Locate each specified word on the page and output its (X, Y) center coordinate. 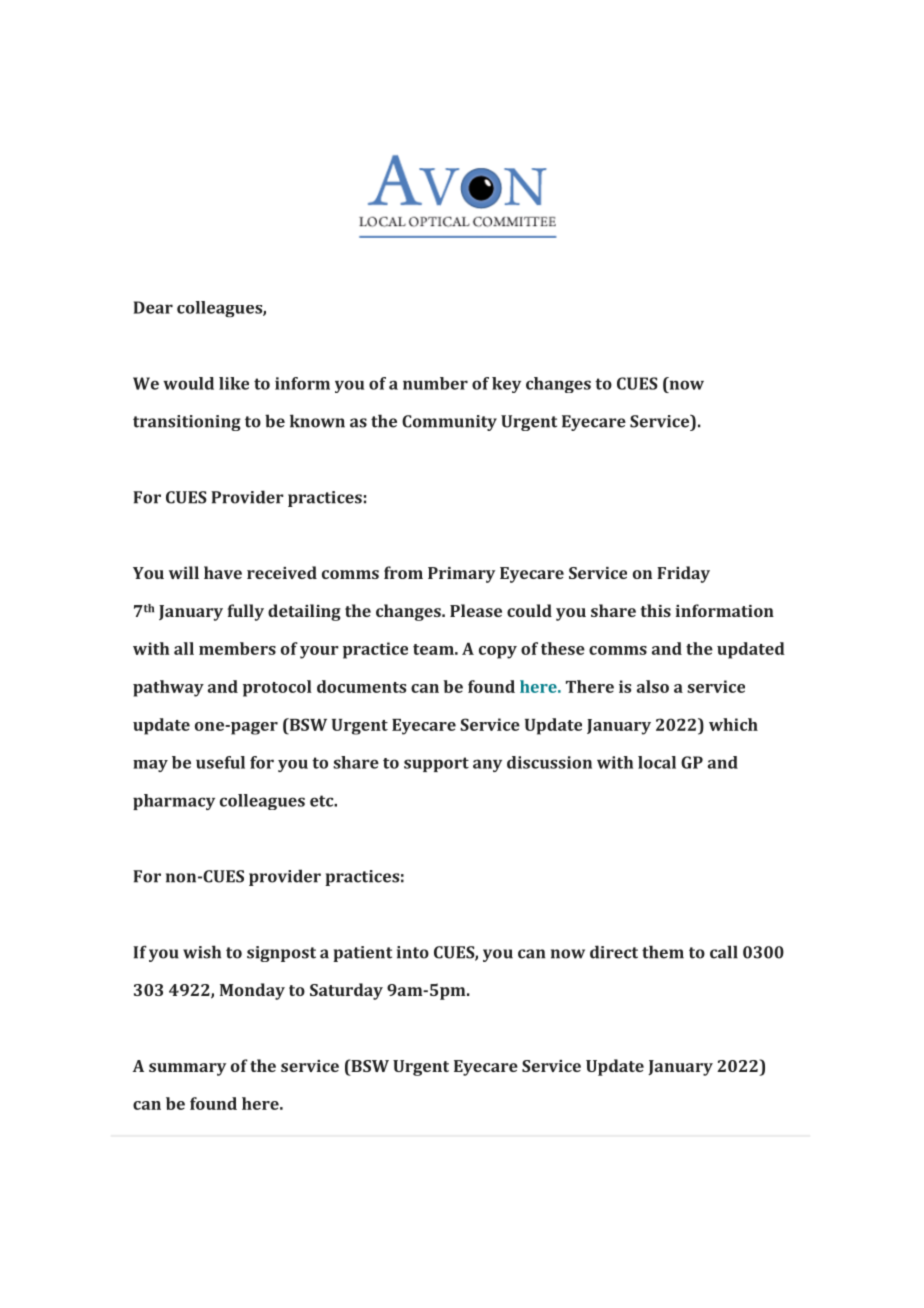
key (506, 385)
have (223, 572)
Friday (683, 574)
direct (614, 952)
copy (498, 652)
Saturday (346, 991)
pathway (168, 688)
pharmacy (174, 802)
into (413, 952)
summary (187, 1069)
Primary (461, 575)
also (653, 686)
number (435, 383)
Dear (153, 307)
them (663, 952)
